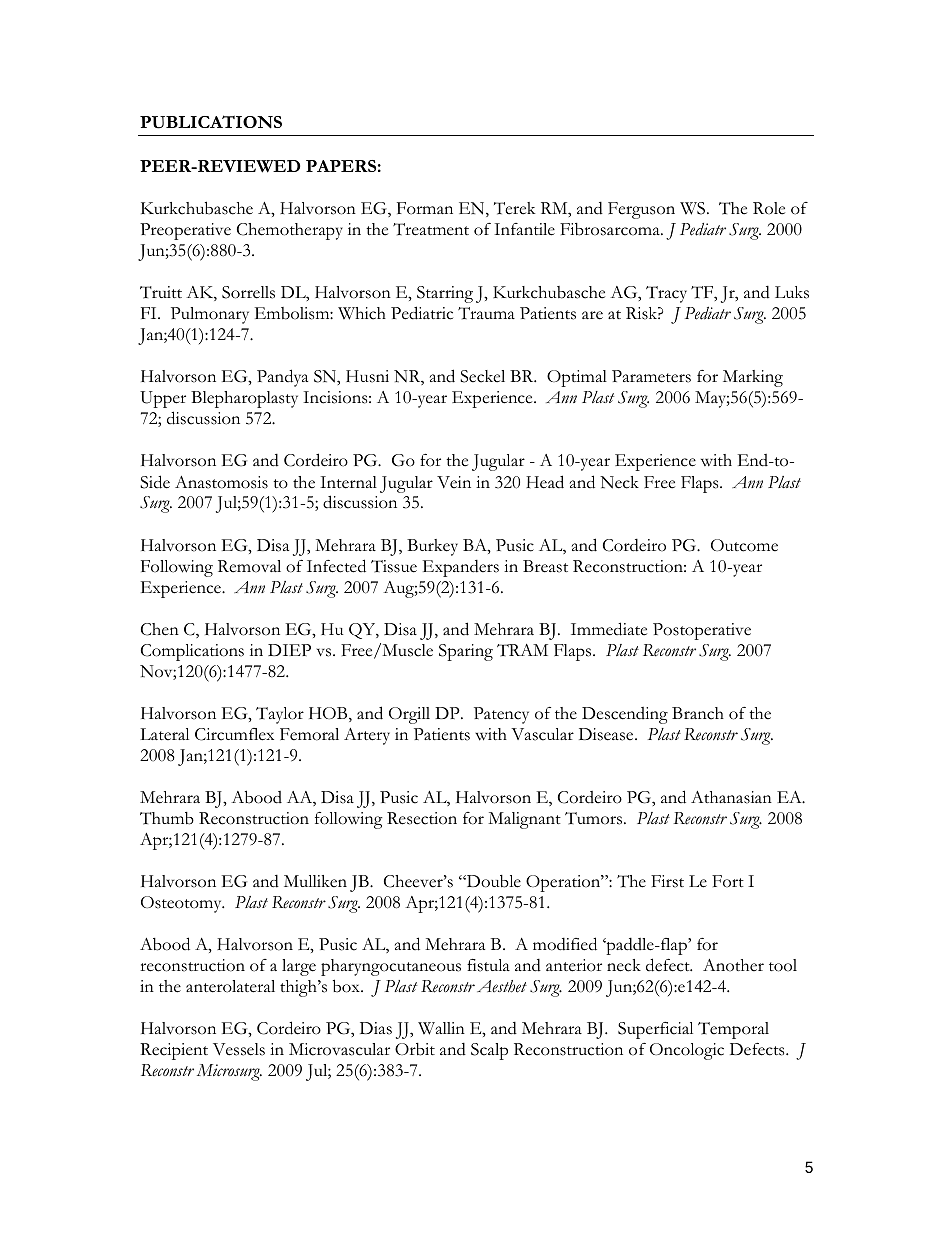  What do you see at coordinates (702, 631) in the page?
I see `Postoperative` at bounding box center [702, 631].
